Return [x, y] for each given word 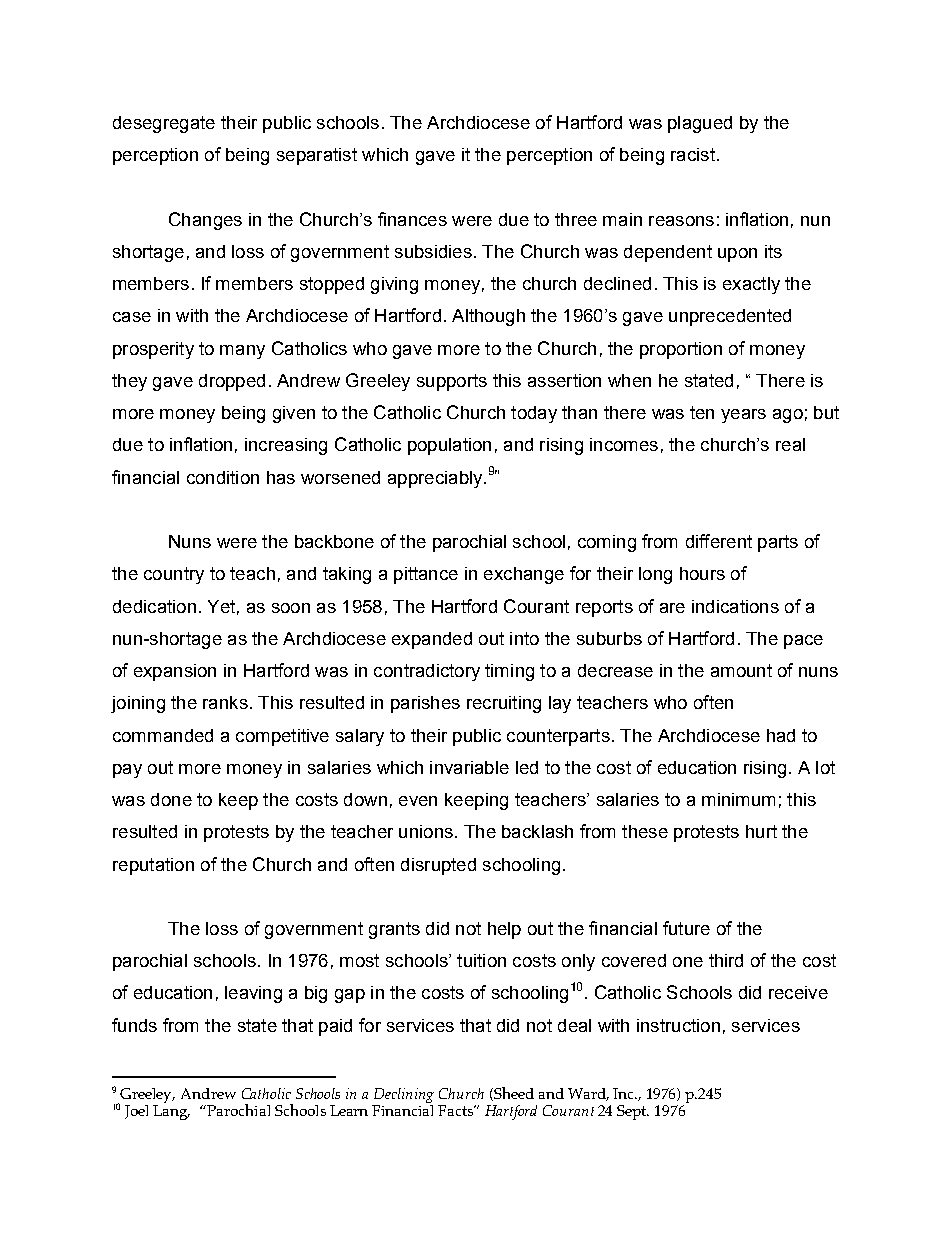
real [790, 444]
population [449, 446]
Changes [205, 221]
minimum [738, 799]
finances [412, 219]
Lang [171, 1112]
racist [693, 154]
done [171, 799]
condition [223, 477]
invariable [469, 767]
